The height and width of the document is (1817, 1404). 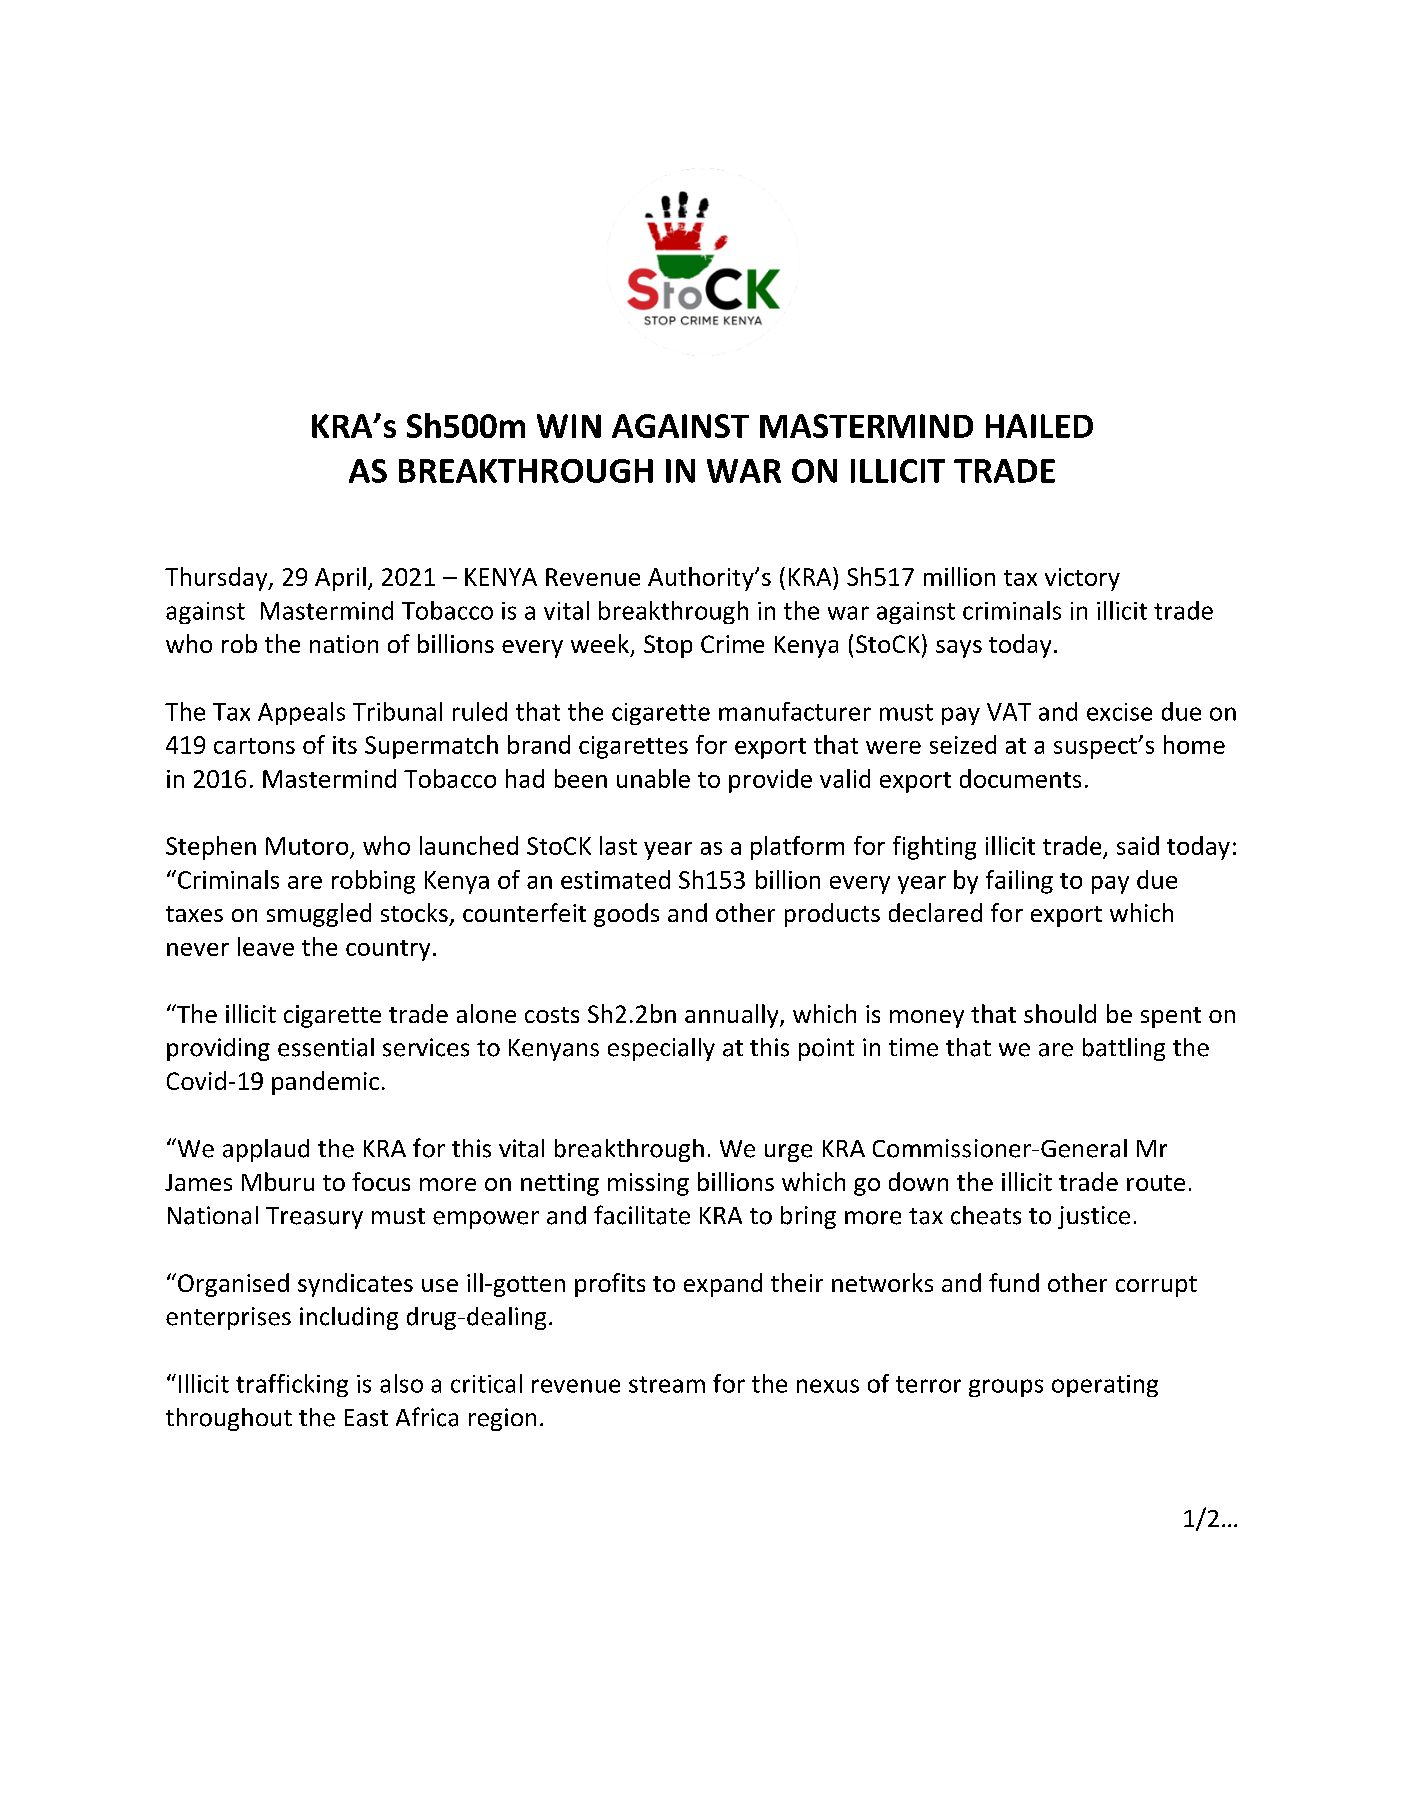 I want to click on unable, so click(x=653, y=778).
